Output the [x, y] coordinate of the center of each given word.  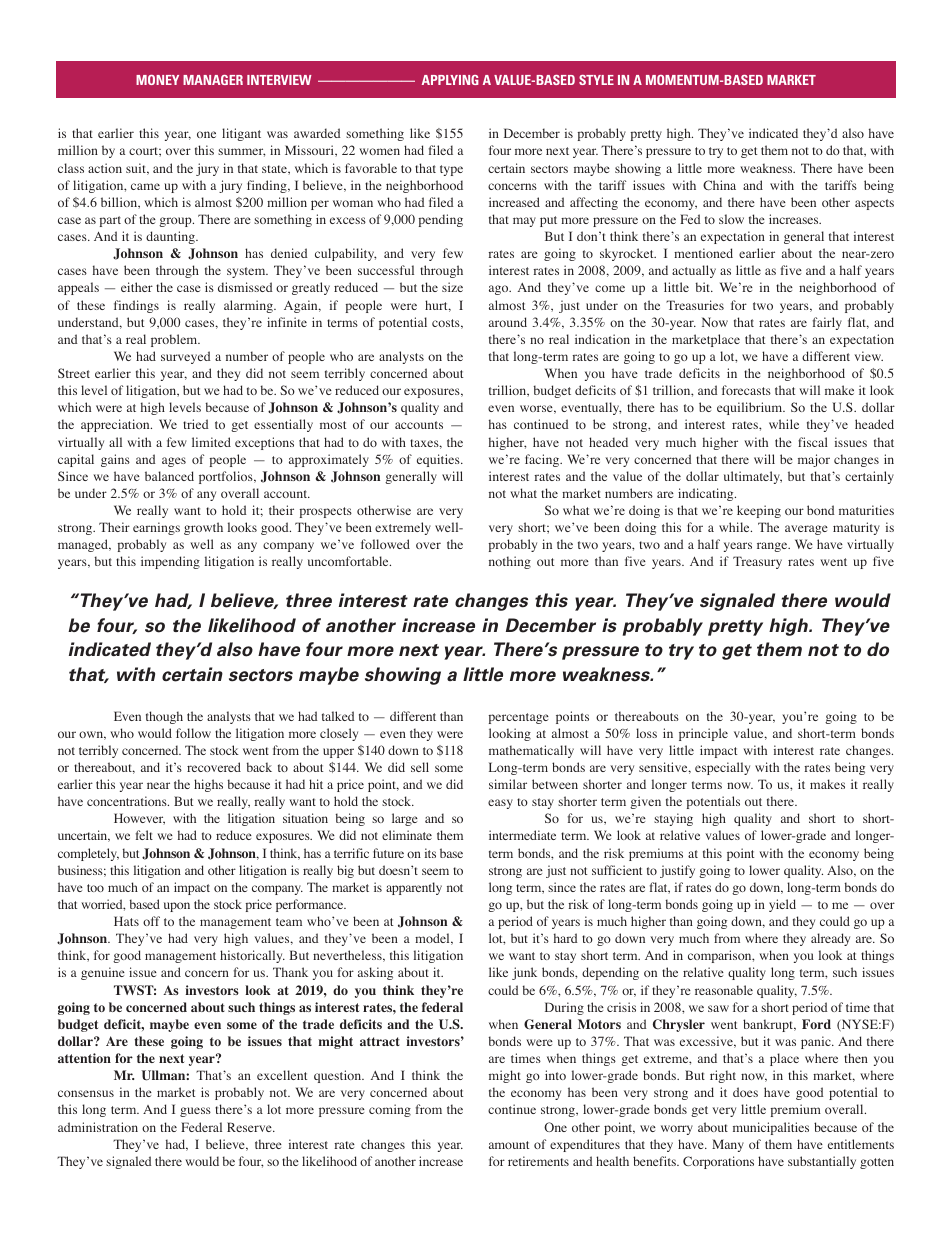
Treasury [757, 562]
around [508, 322]
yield [782, 905]
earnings [156, 528]
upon [177, 907]
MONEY [157, 80]
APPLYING [450, 80]
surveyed [185, 357]
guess [195, 1112]
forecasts [746, 390]
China [719, 185]
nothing [510, 562]
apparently [414, 888]
